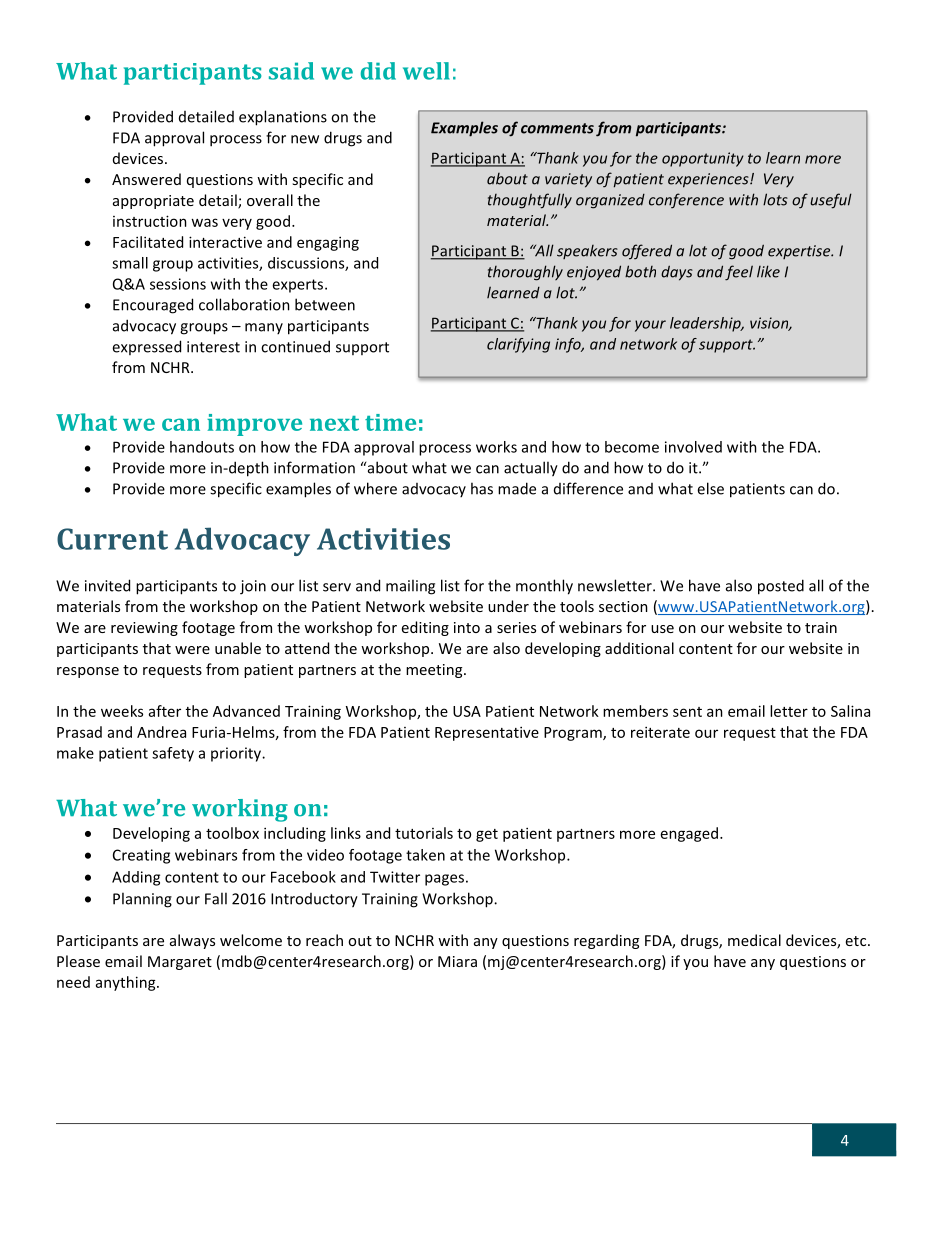  Describe the element at coordinates (703, 159) in the page. I see `opportunity` at that location.
